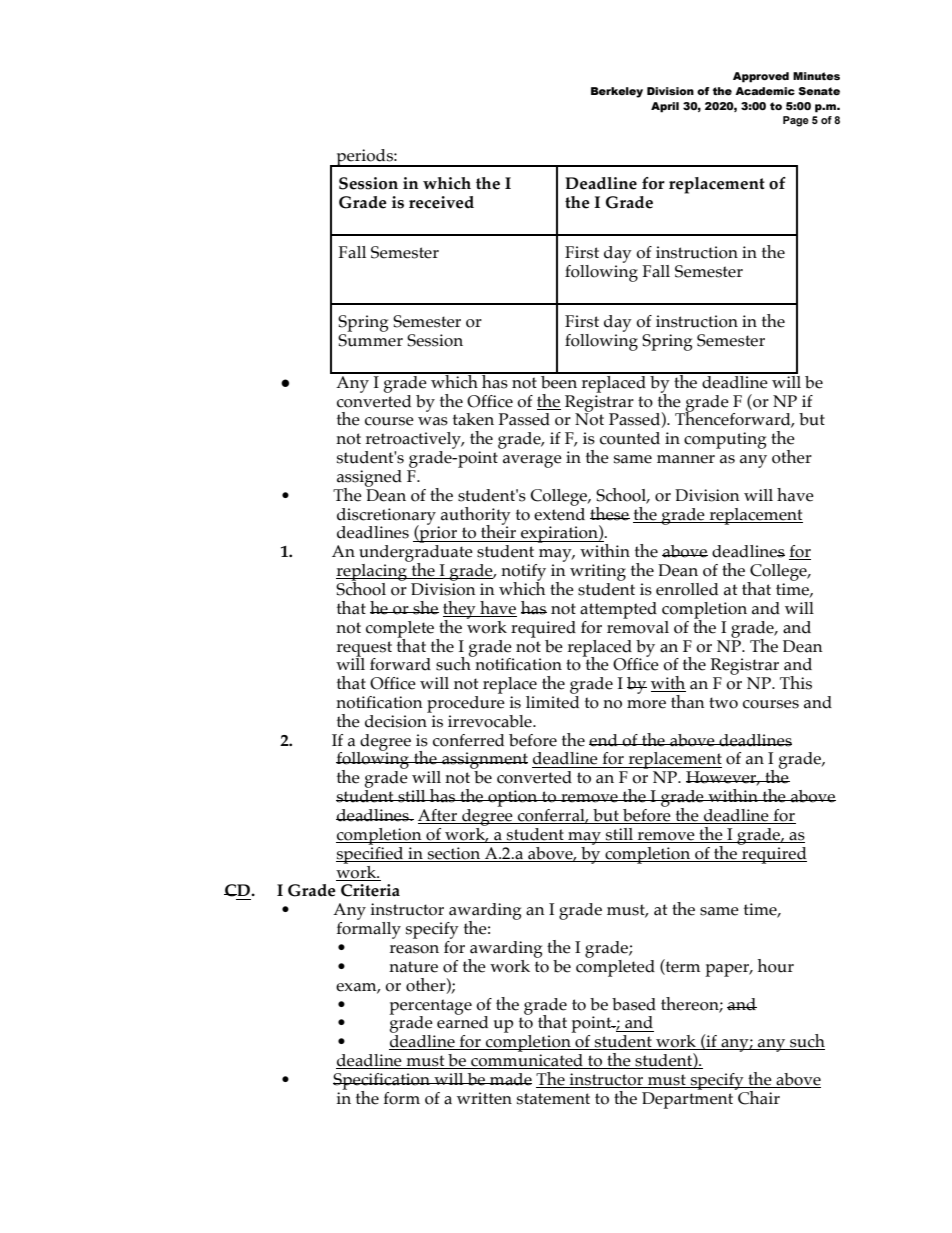 This screenshot has height=1233, width=952. What do you see at coordinates (725, 440) in the screenshot?
I see `computing` at bounding box center [725, 440].
